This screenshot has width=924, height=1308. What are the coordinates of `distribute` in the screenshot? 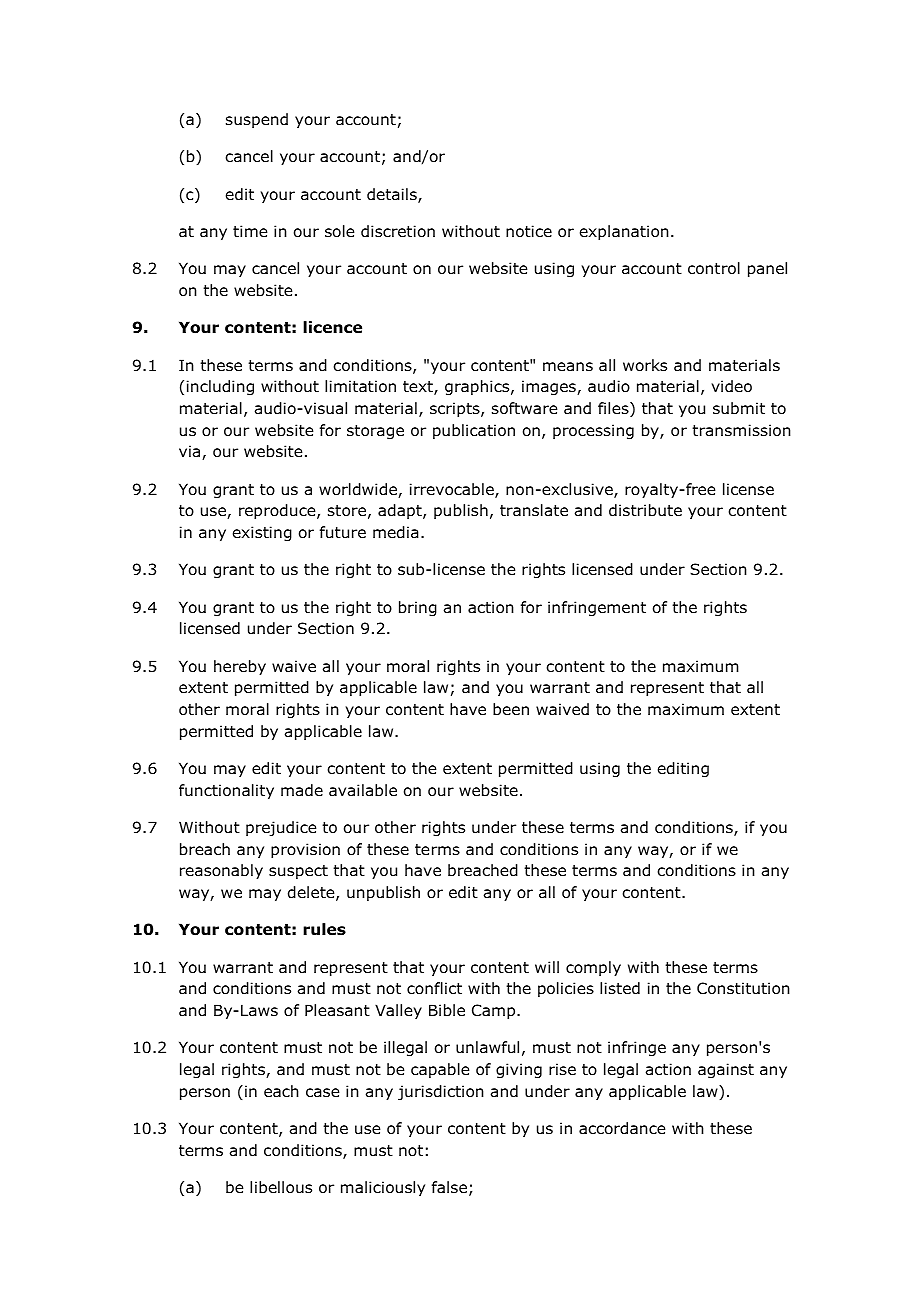 It's located at (645, 510).
